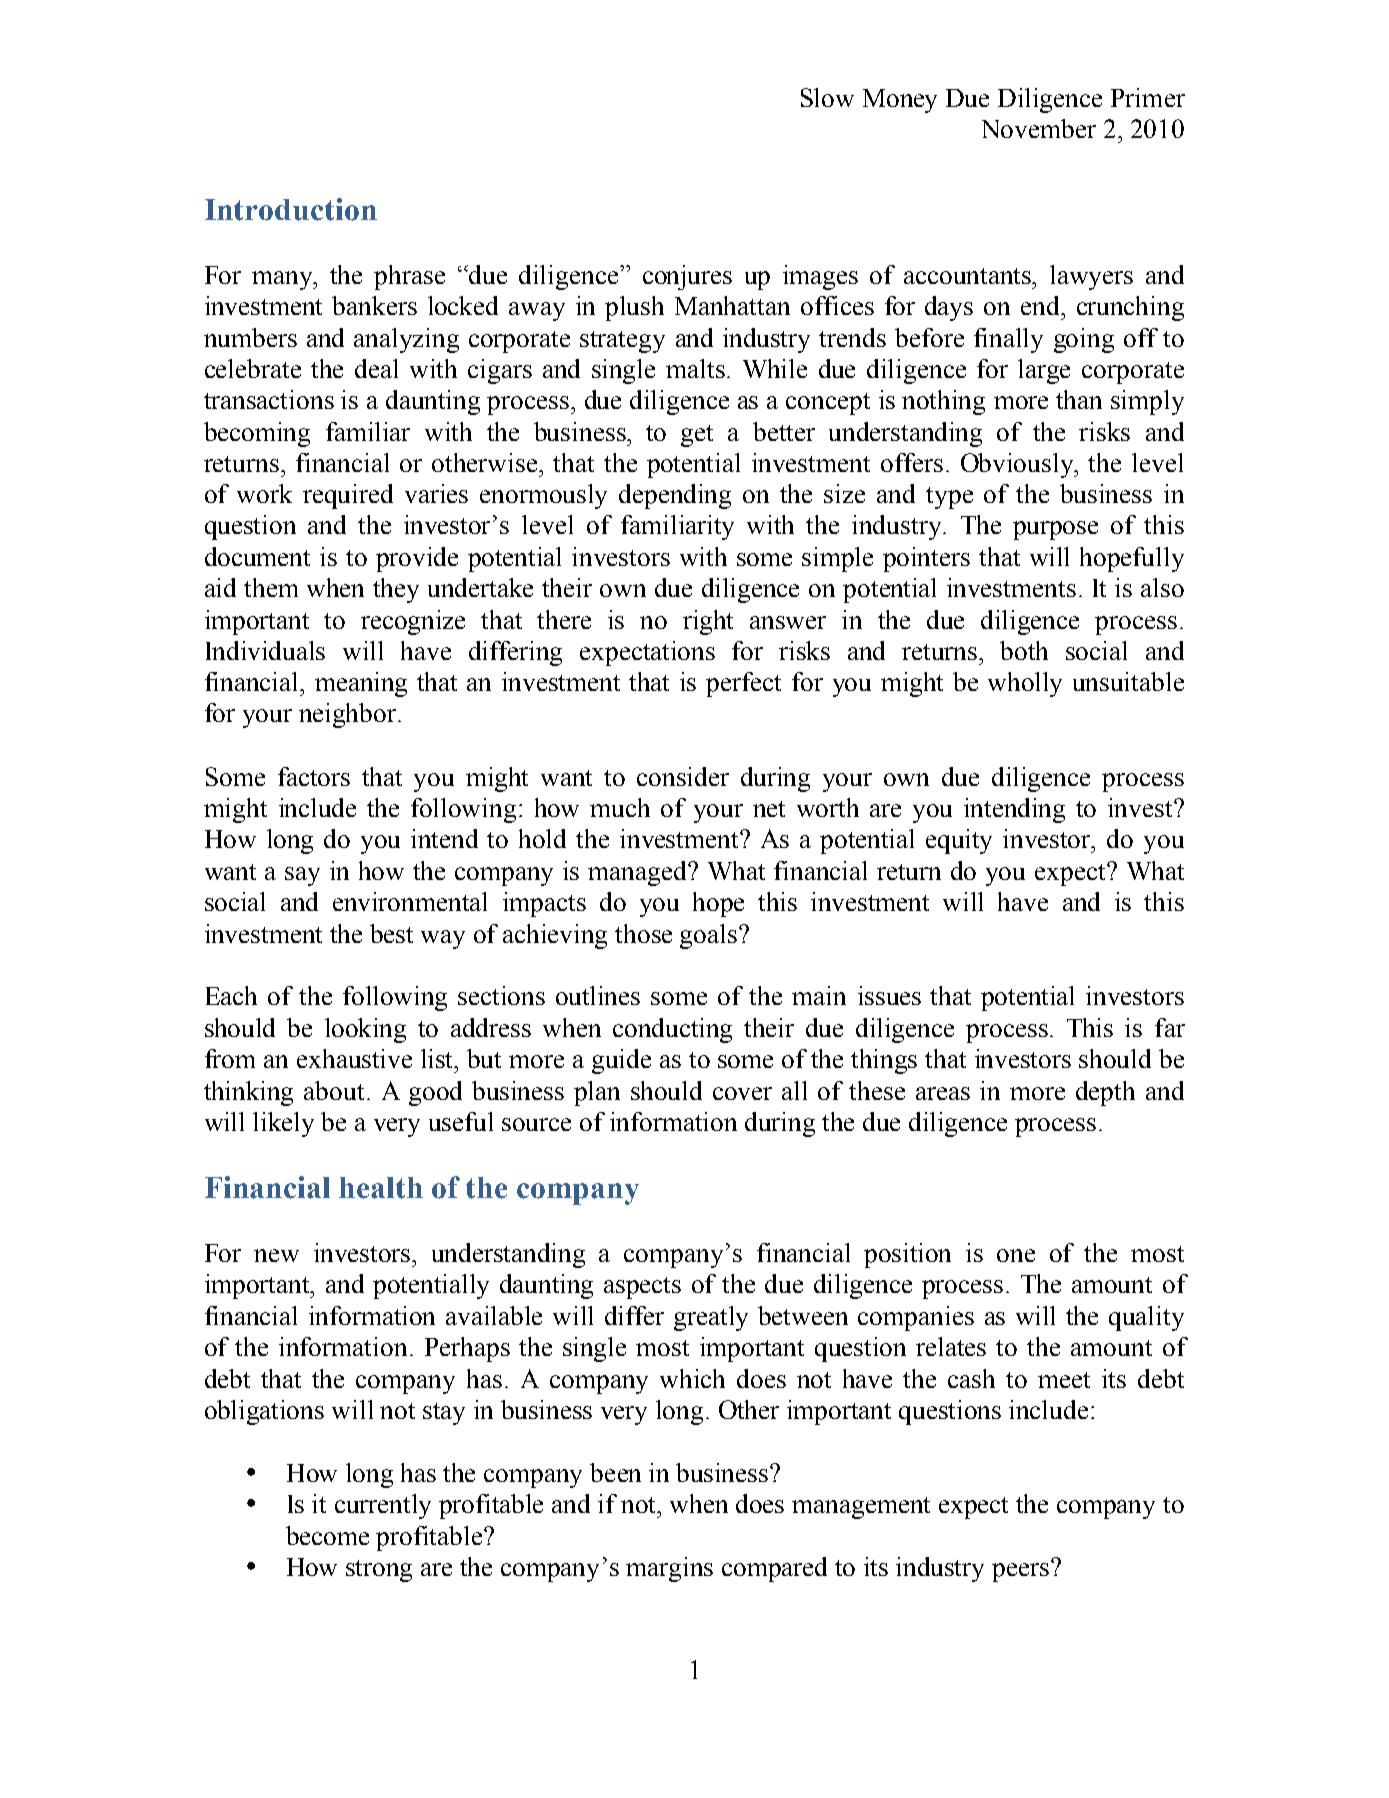 The width and height of the screenshot is (1389, 1798). What do you see at coordinates (672, 1030) in the screenshot?
I see `conducting` at bounding box center [672, 1030].
